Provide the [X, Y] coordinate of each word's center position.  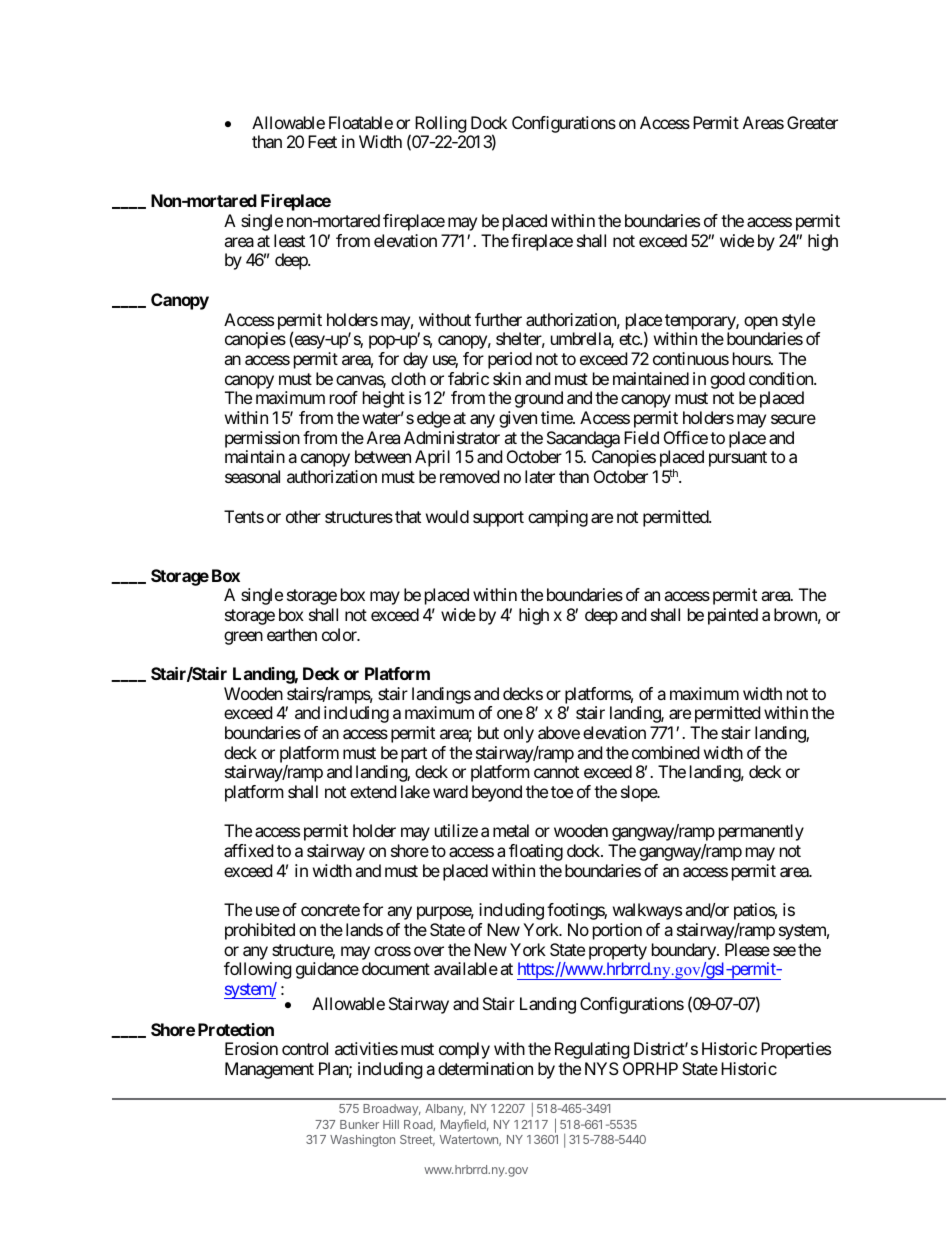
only [519, 734]
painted [733, 616]
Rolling [441, 124]
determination [485, 1068]
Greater [812, 122]
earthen [292, 634]
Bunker [359, 1124]
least [289, 240]
